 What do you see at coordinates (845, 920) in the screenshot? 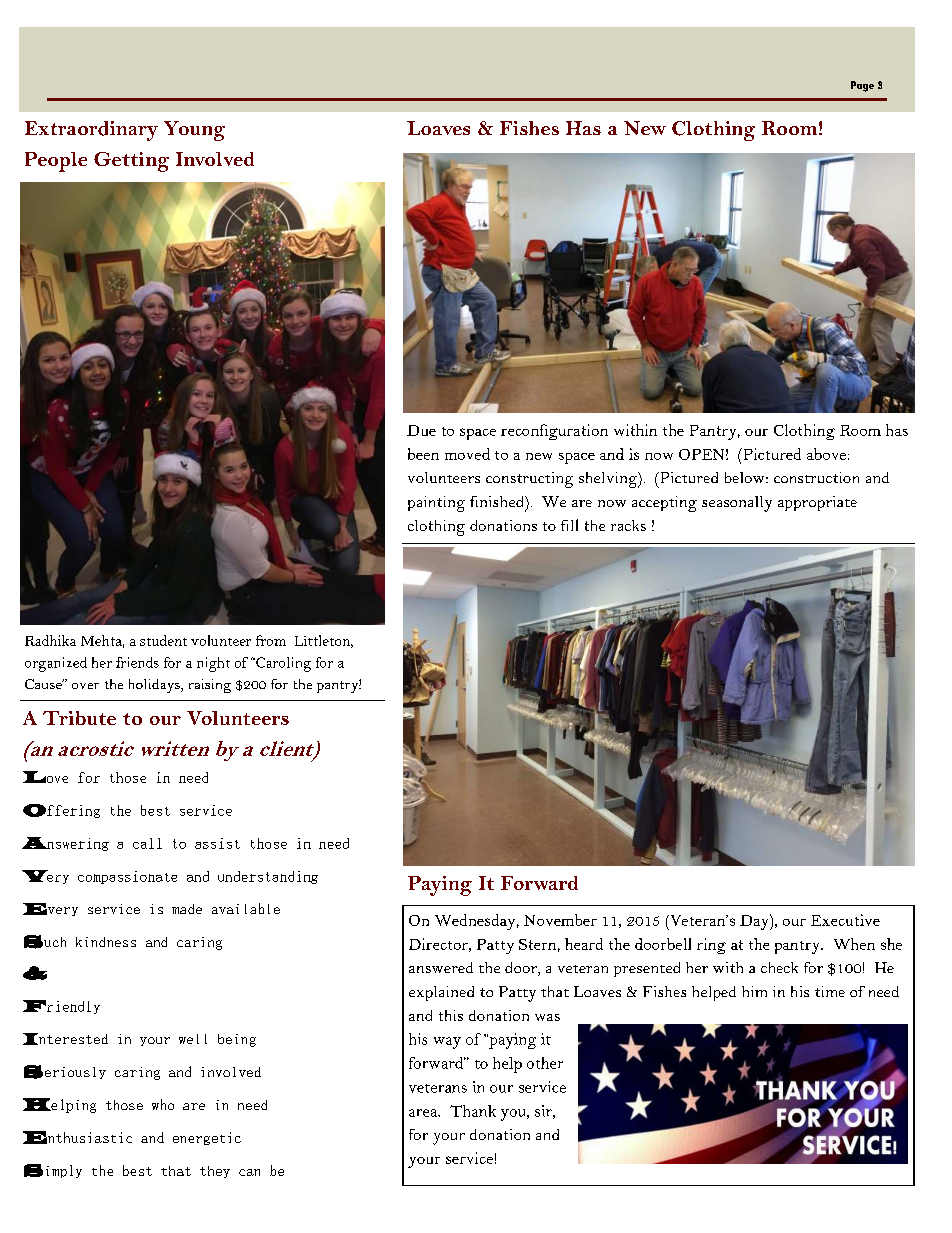
I see `Executive` at bounding box center [845, 920].
